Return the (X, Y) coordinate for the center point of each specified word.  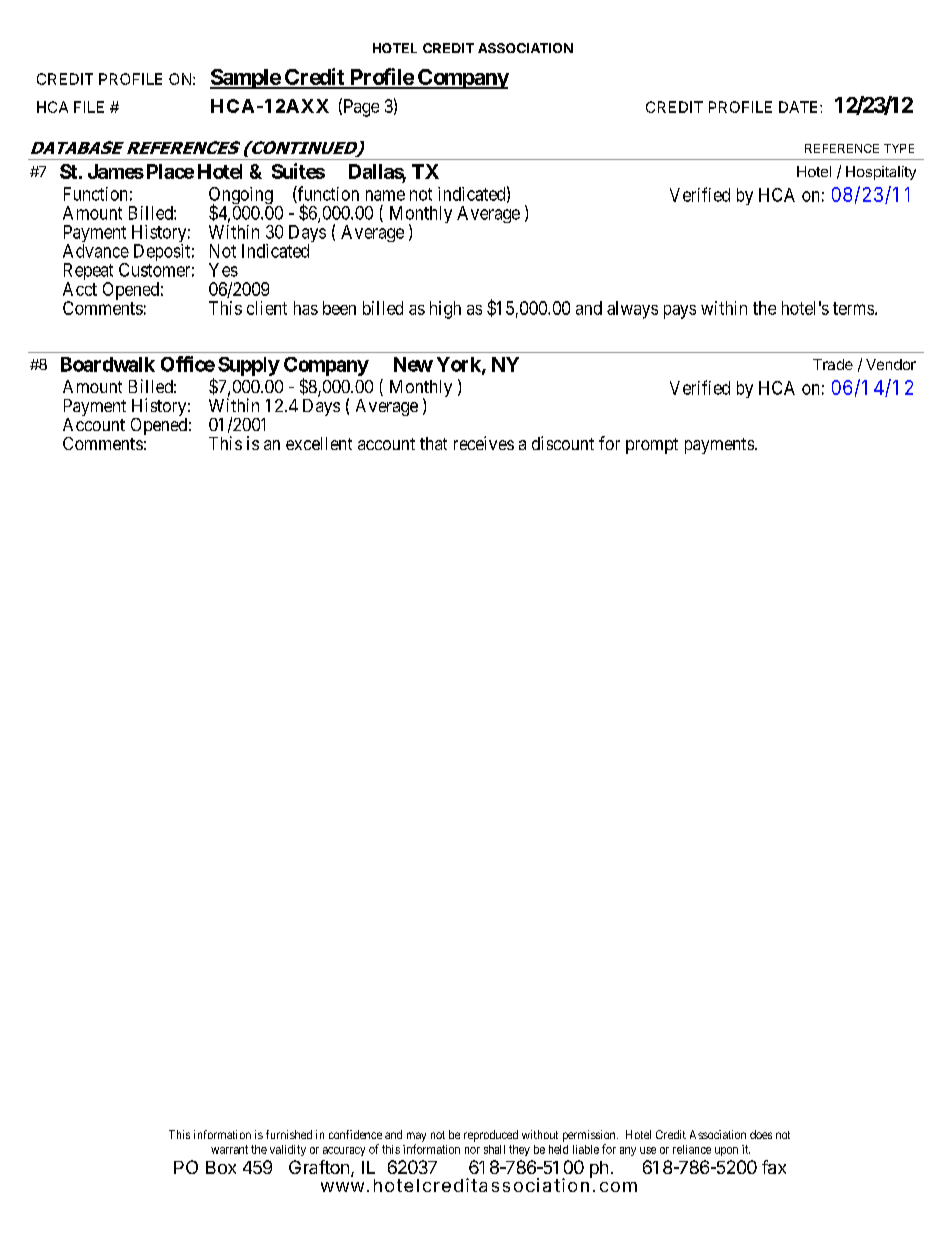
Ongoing (241, 197)
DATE (800, 107)
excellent (319, 443)
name (385, 195)
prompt (652, 446)
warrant (229, 1149)
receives (484, 443)
